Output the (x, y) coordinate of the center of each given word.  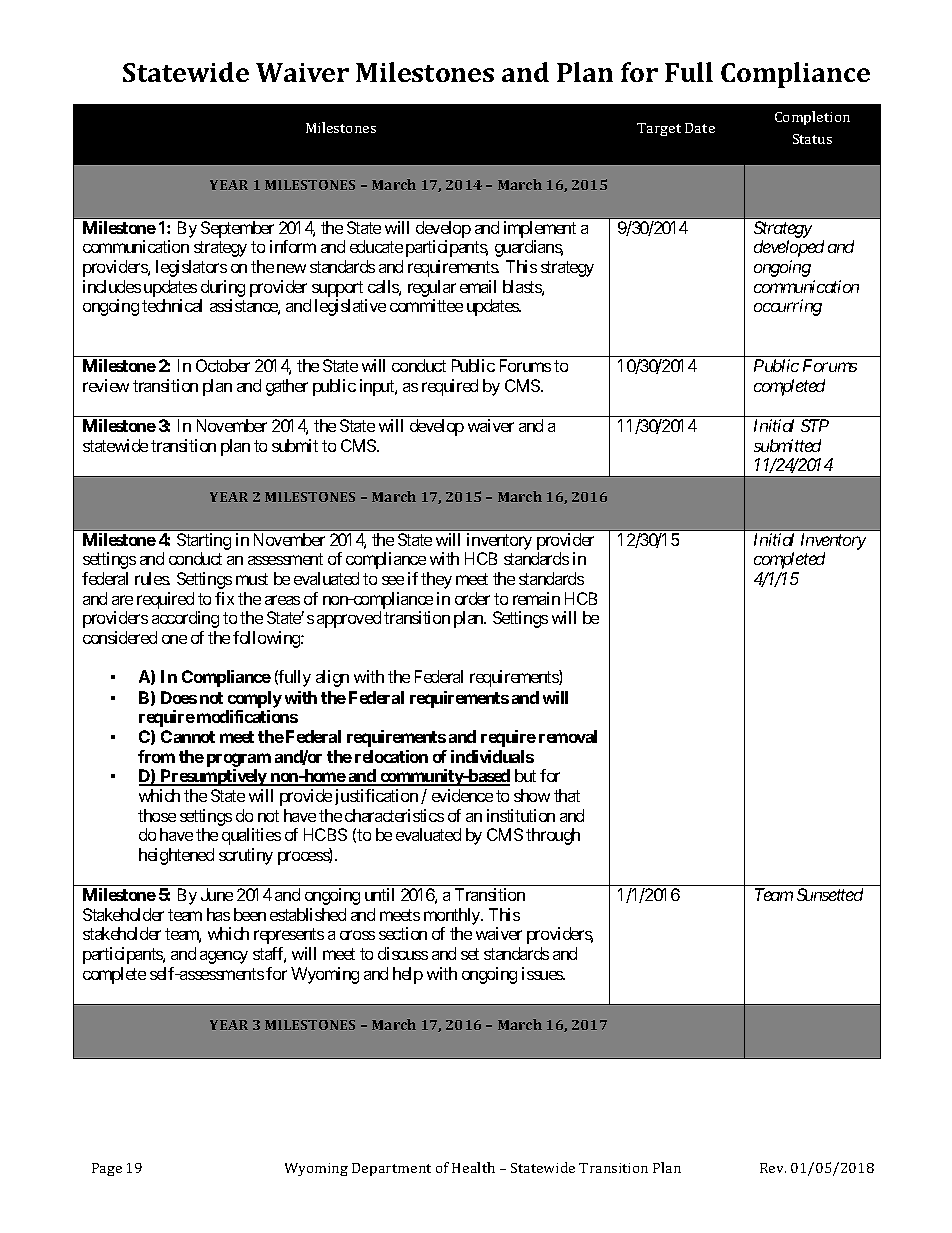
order (472, 598)
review (106, 385)
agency (224, 957)
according (185, 619)
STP (815, 425)
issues (543, 973)
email (478, 286)
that (567, 795)
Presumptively (214, 777)
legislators (191, 268)
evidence (462, 795)
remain (536, 598)
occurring (788, 307)
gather (287, 387)
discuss (403, 953)
